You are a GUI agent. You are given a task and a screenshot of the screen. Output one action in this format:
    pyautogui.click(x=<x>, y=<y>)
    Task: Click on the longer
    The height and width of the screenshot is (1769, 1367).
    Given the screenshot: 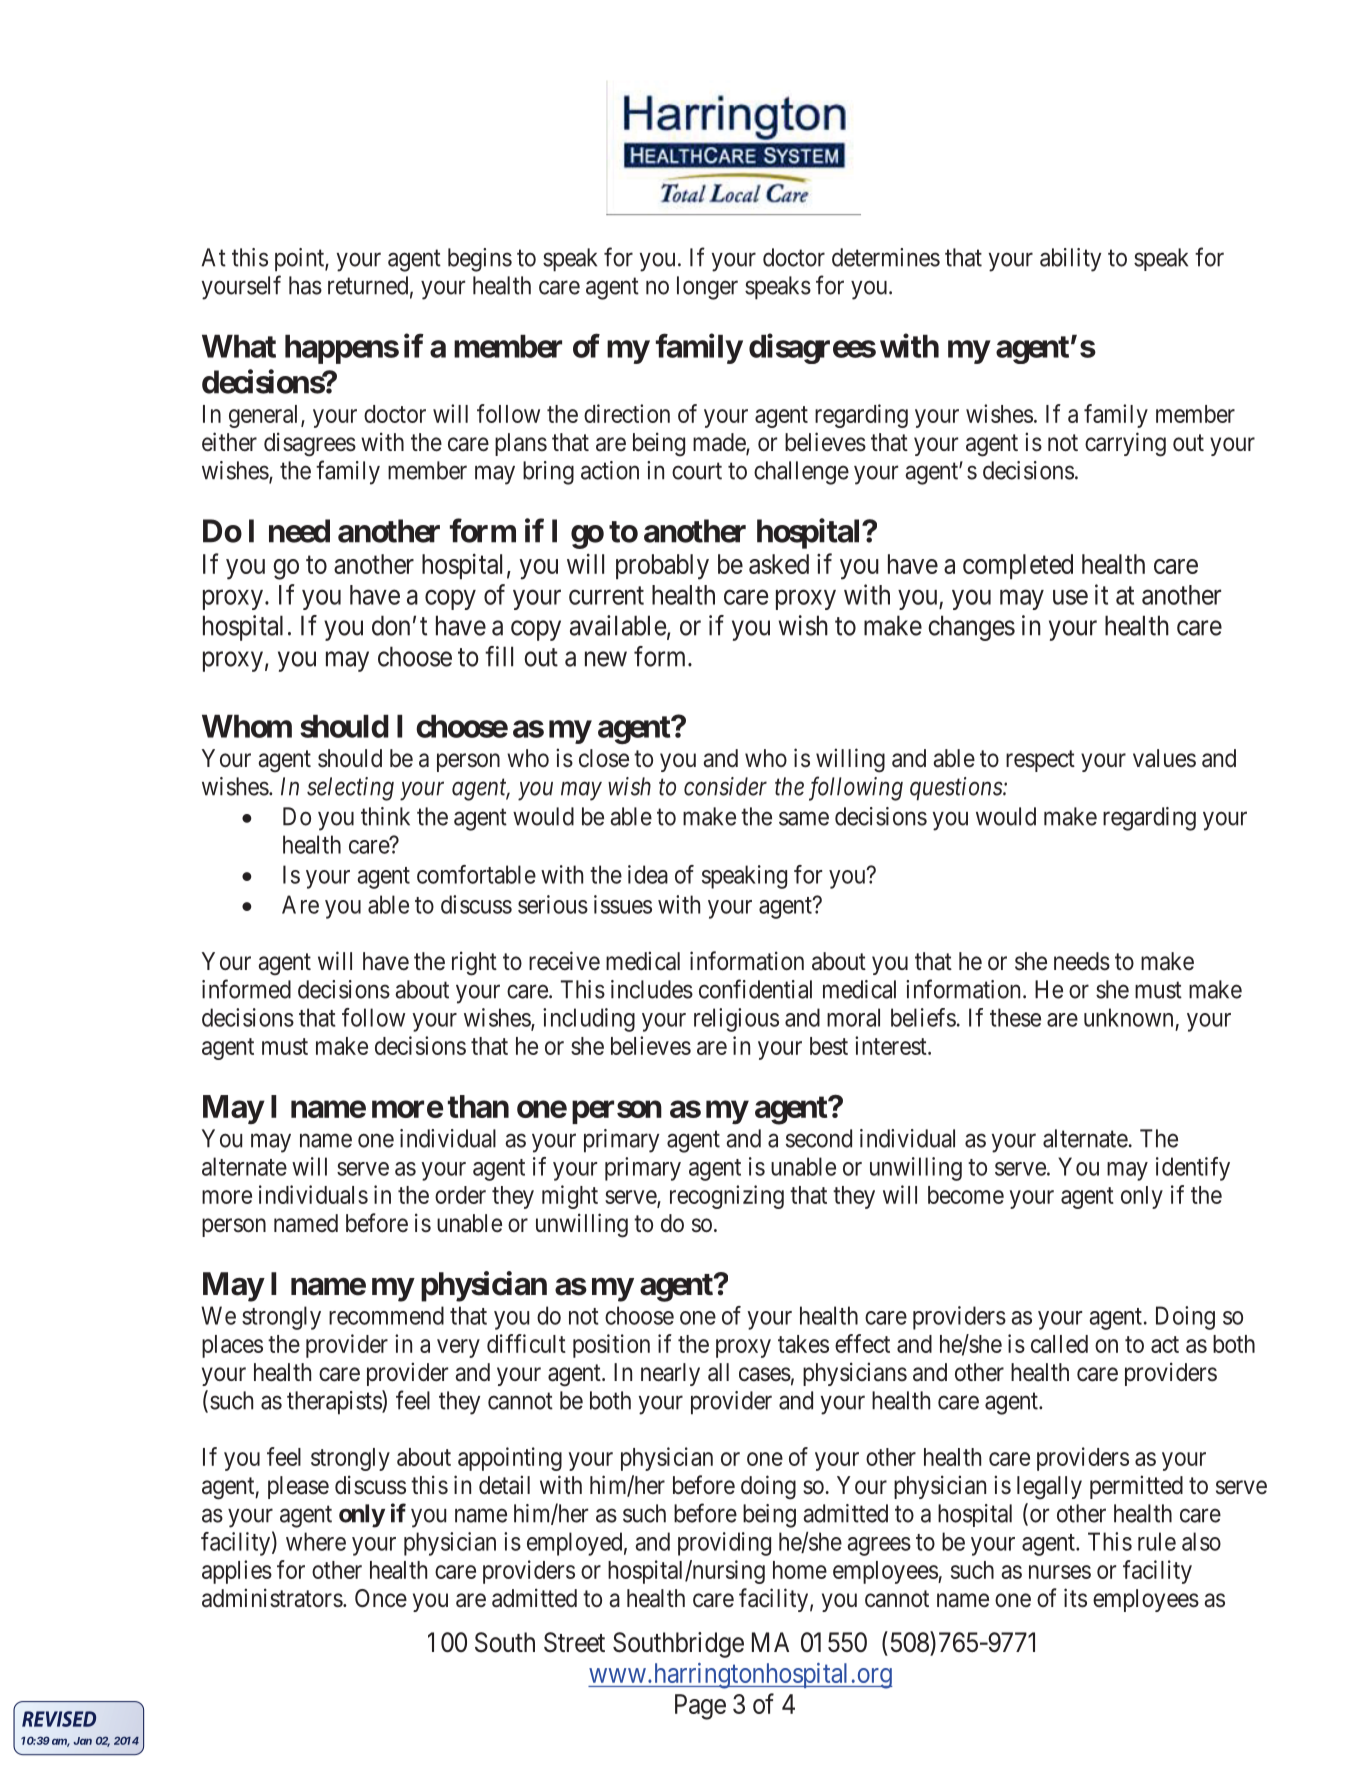 What is the action you would take?
    pyautogui.click(x=707, y=288)
